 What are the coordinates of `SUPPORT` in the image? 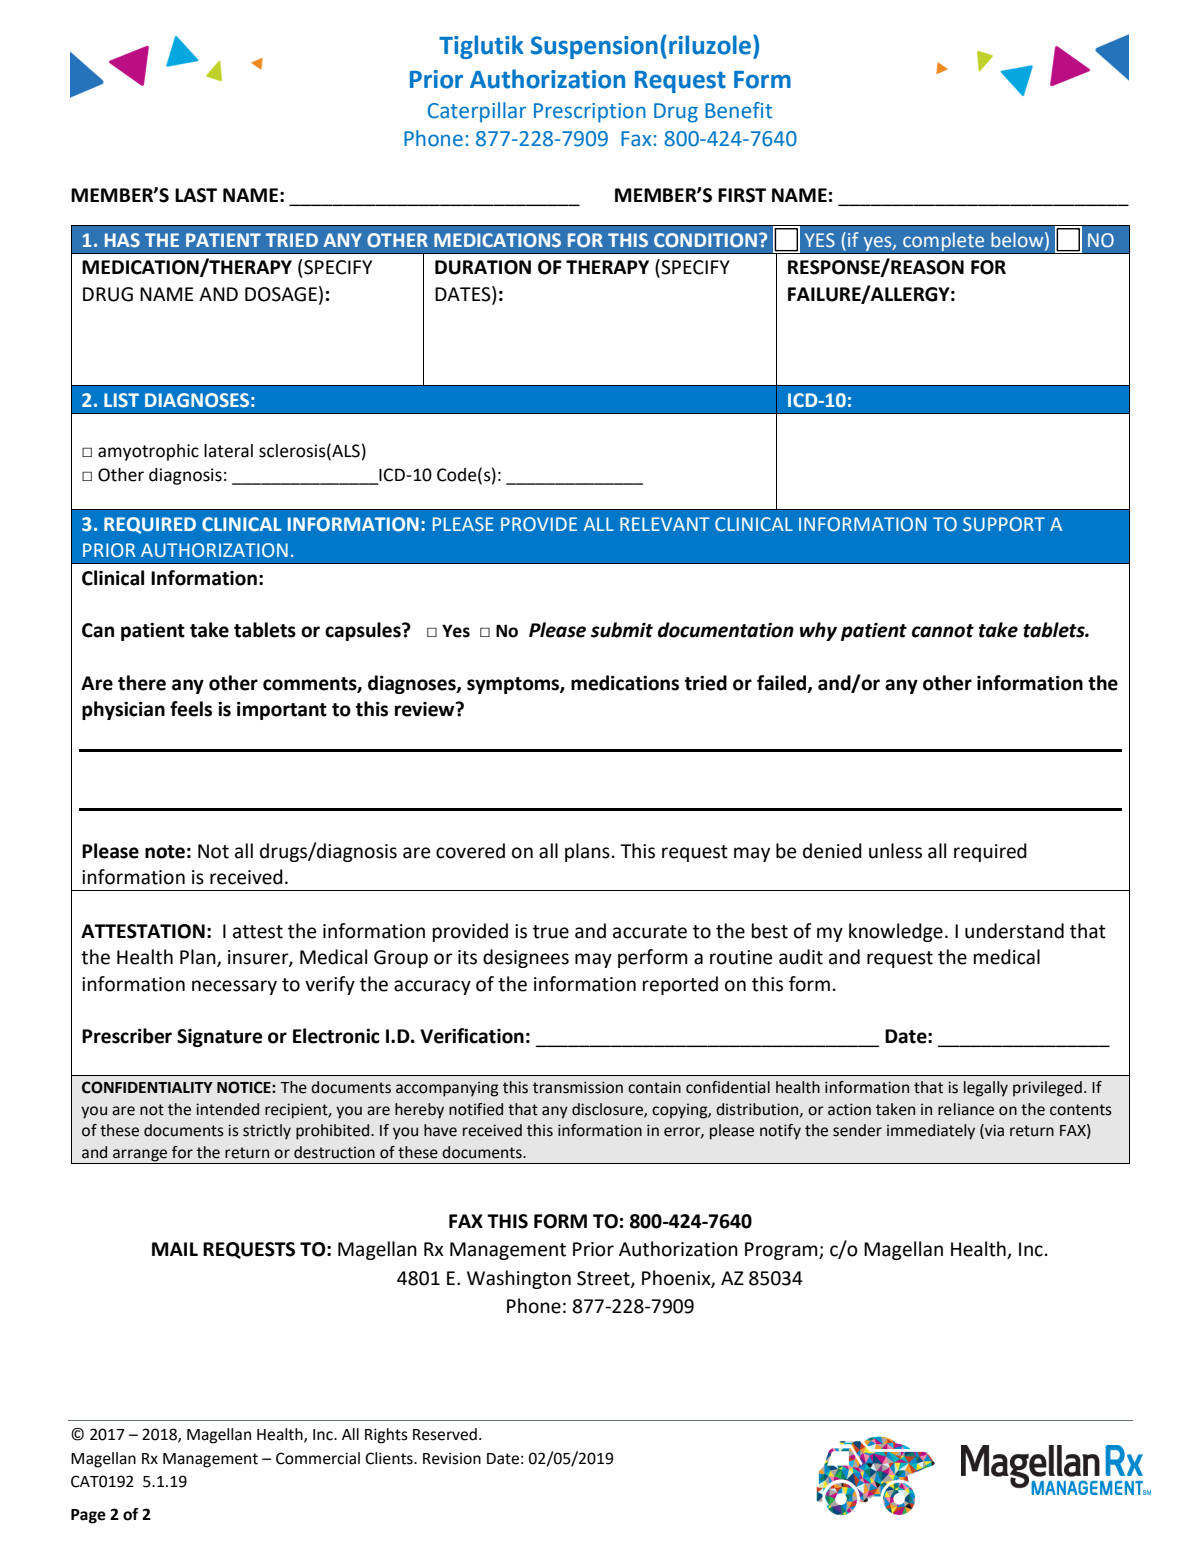 It's located at (1004, 524).
